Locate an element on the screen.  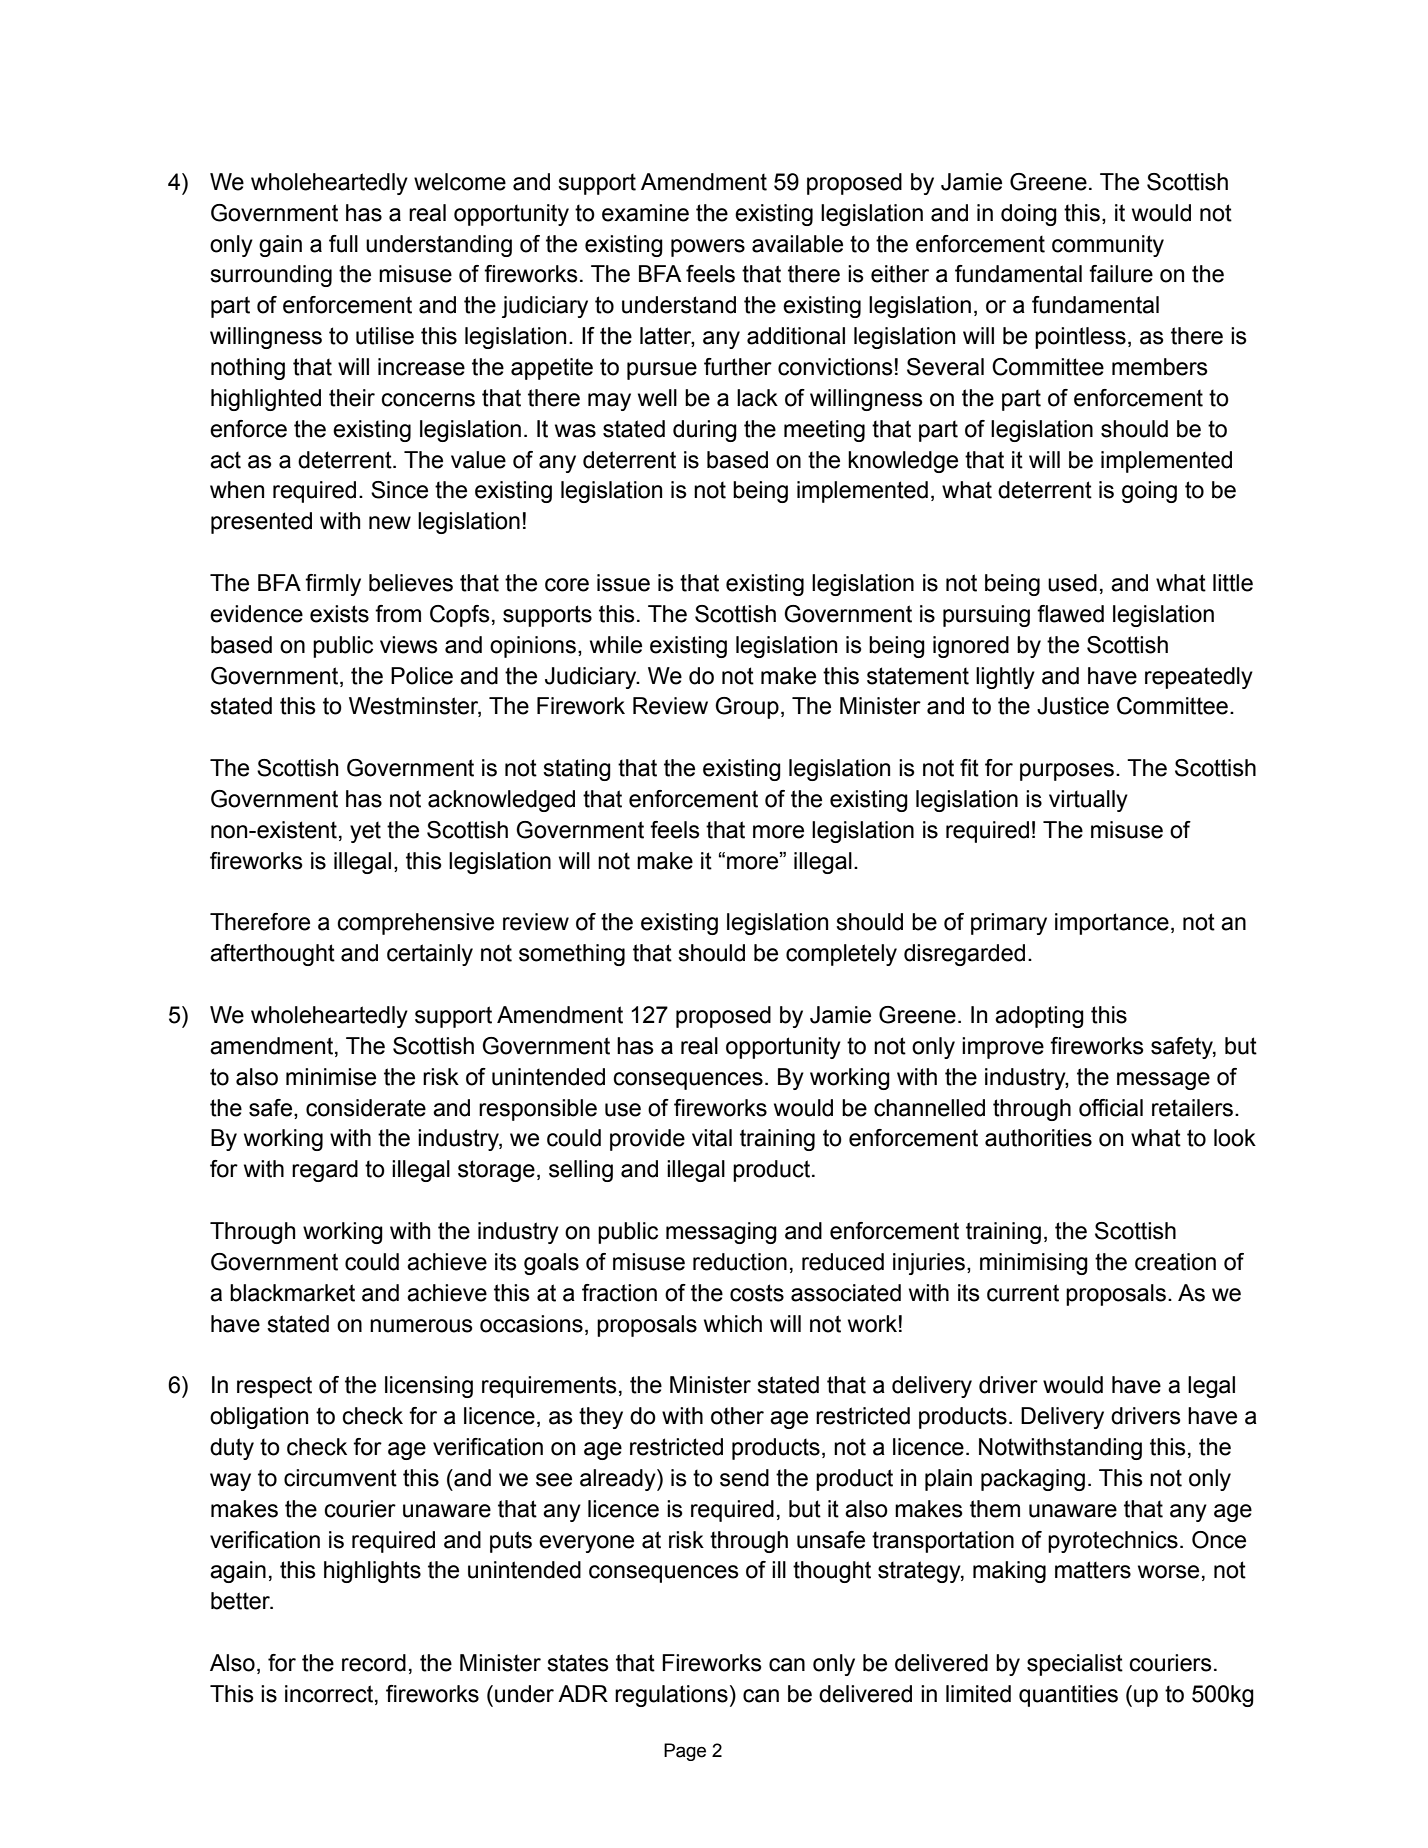
full is located at coordinates (343, 244).
